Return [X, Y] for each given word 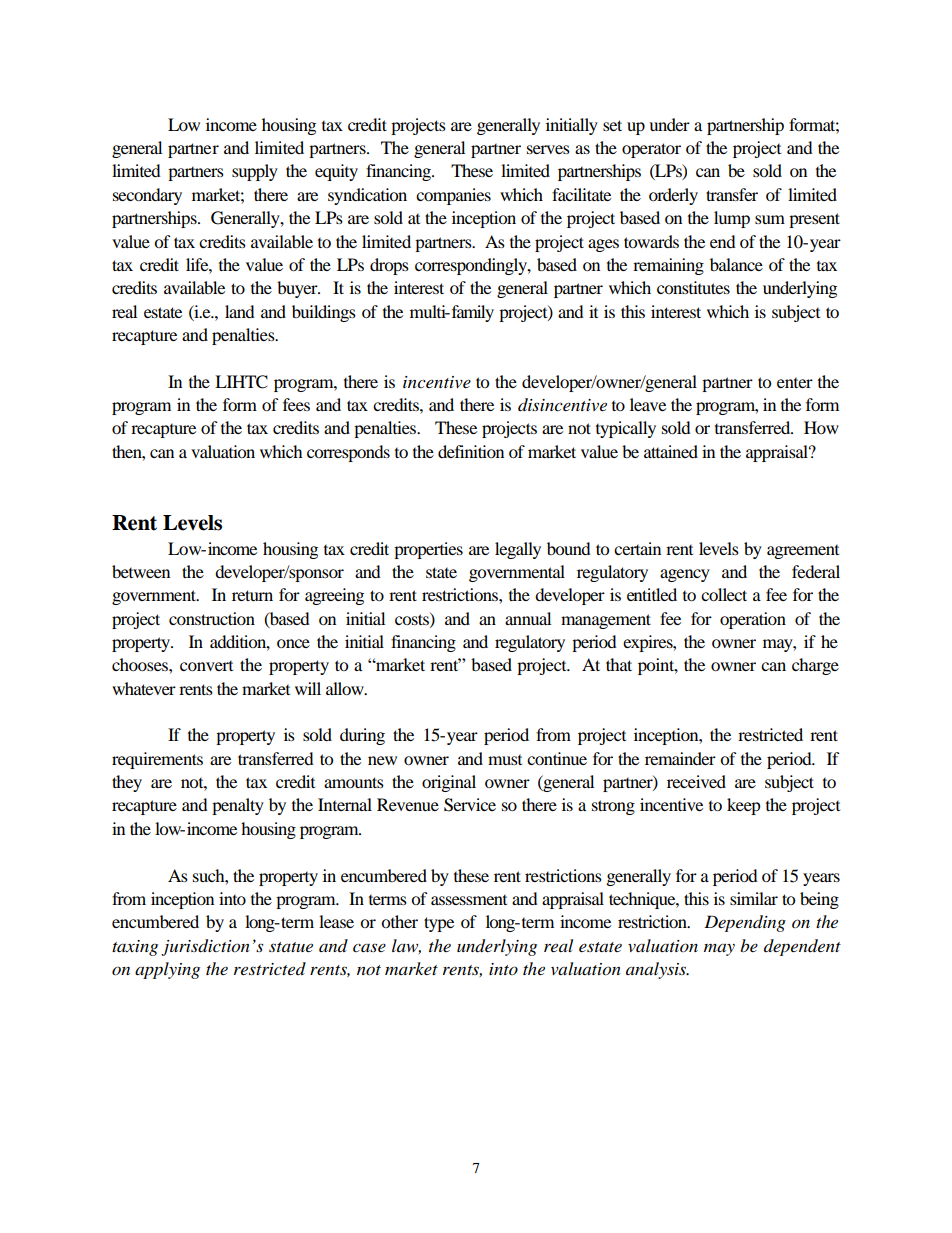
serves [548, 149]
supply [255, 172]
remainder [680, 758]
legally [518, 550]
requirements [157, 760]
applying [167, 970]
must [505, 760]
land [240, 311]
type [439, 924]
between [141, 571]
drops [389, 266]
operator [651, 150]
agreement [803, 552]
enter [795, 383]
